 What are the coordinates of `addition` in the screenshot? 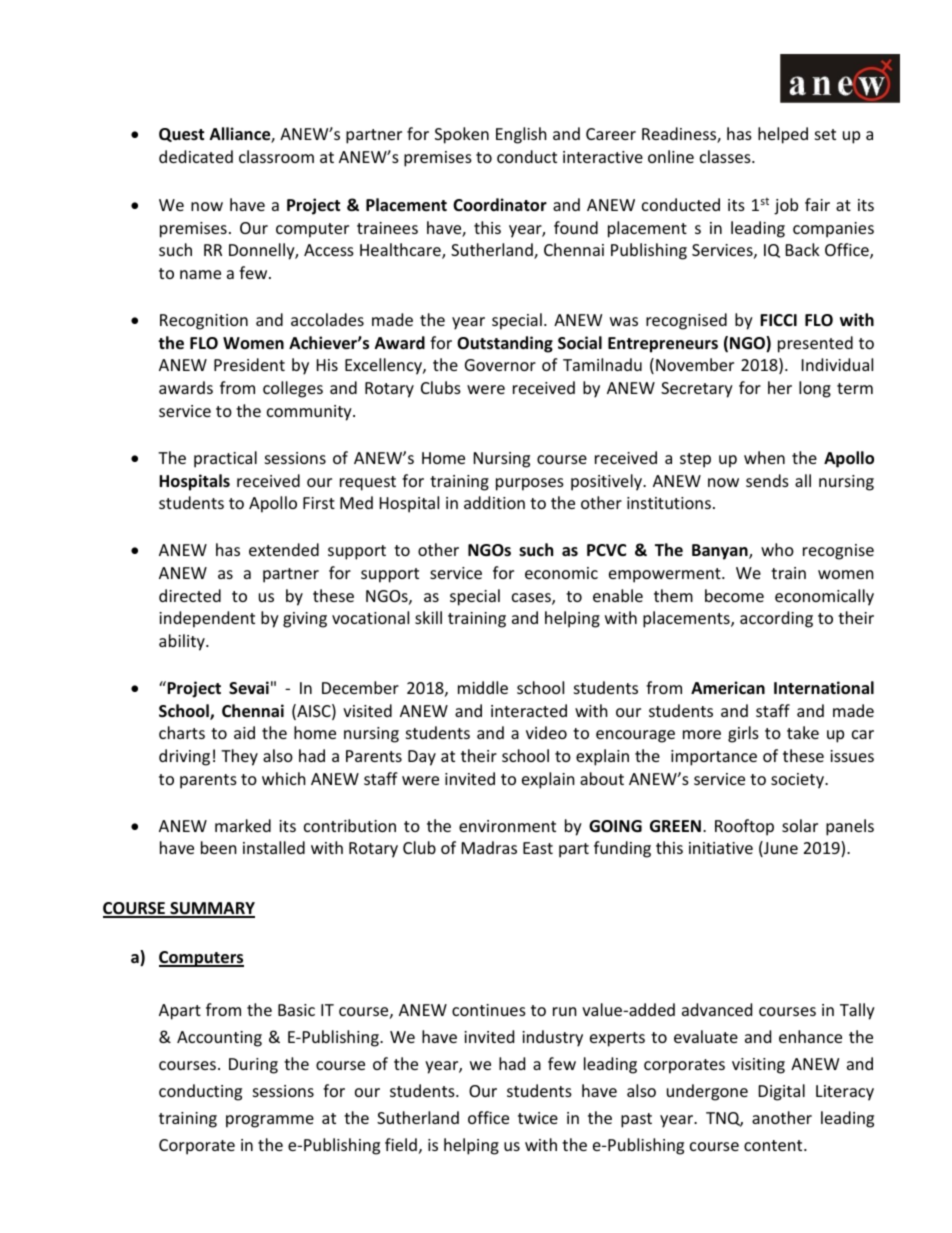 It's located at (494, 502).
